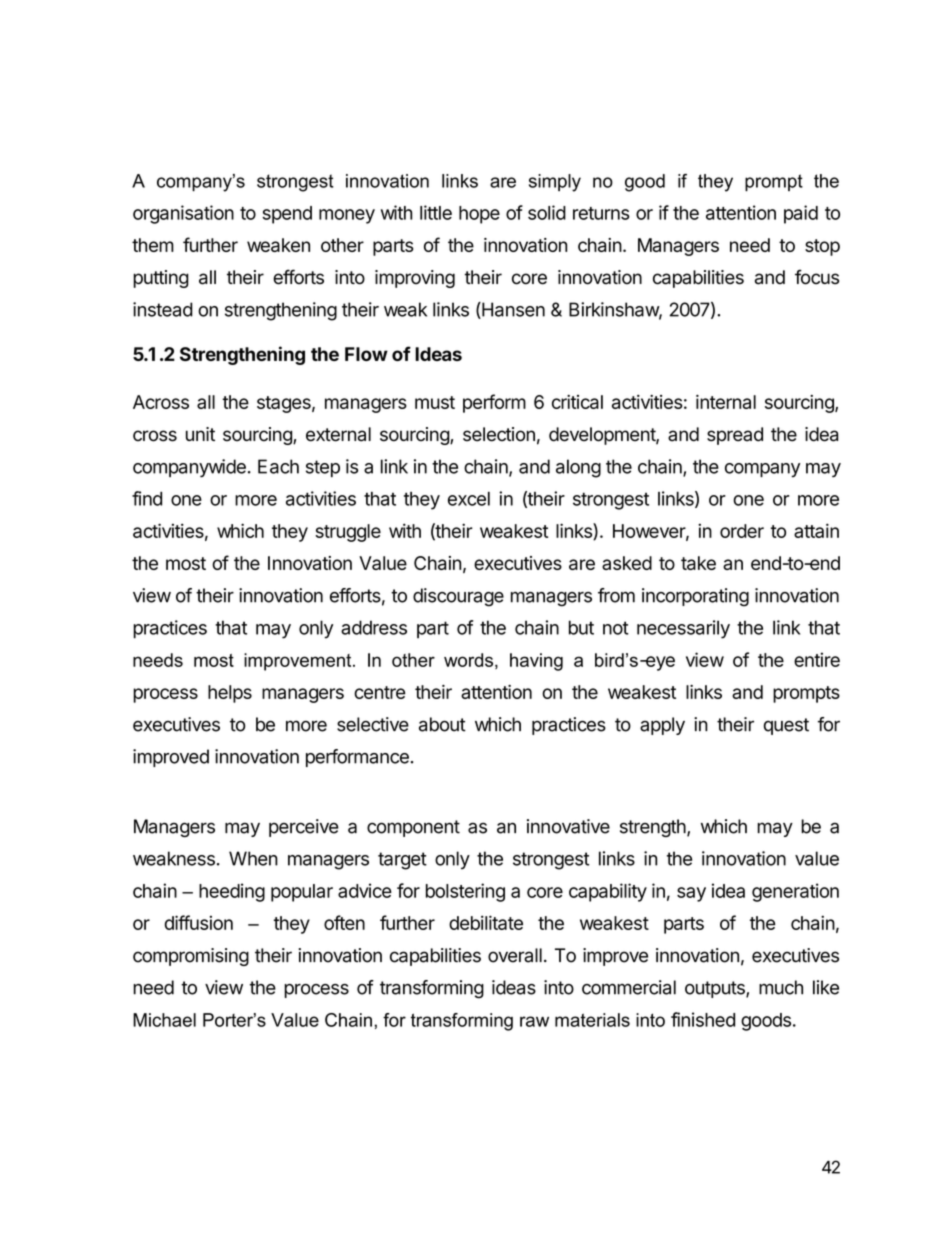 Image resolution: width=952 pixels, height=1233 pixels. Describe the element at coordinates (304, 828) in the page. I see `perceive` at that location.
